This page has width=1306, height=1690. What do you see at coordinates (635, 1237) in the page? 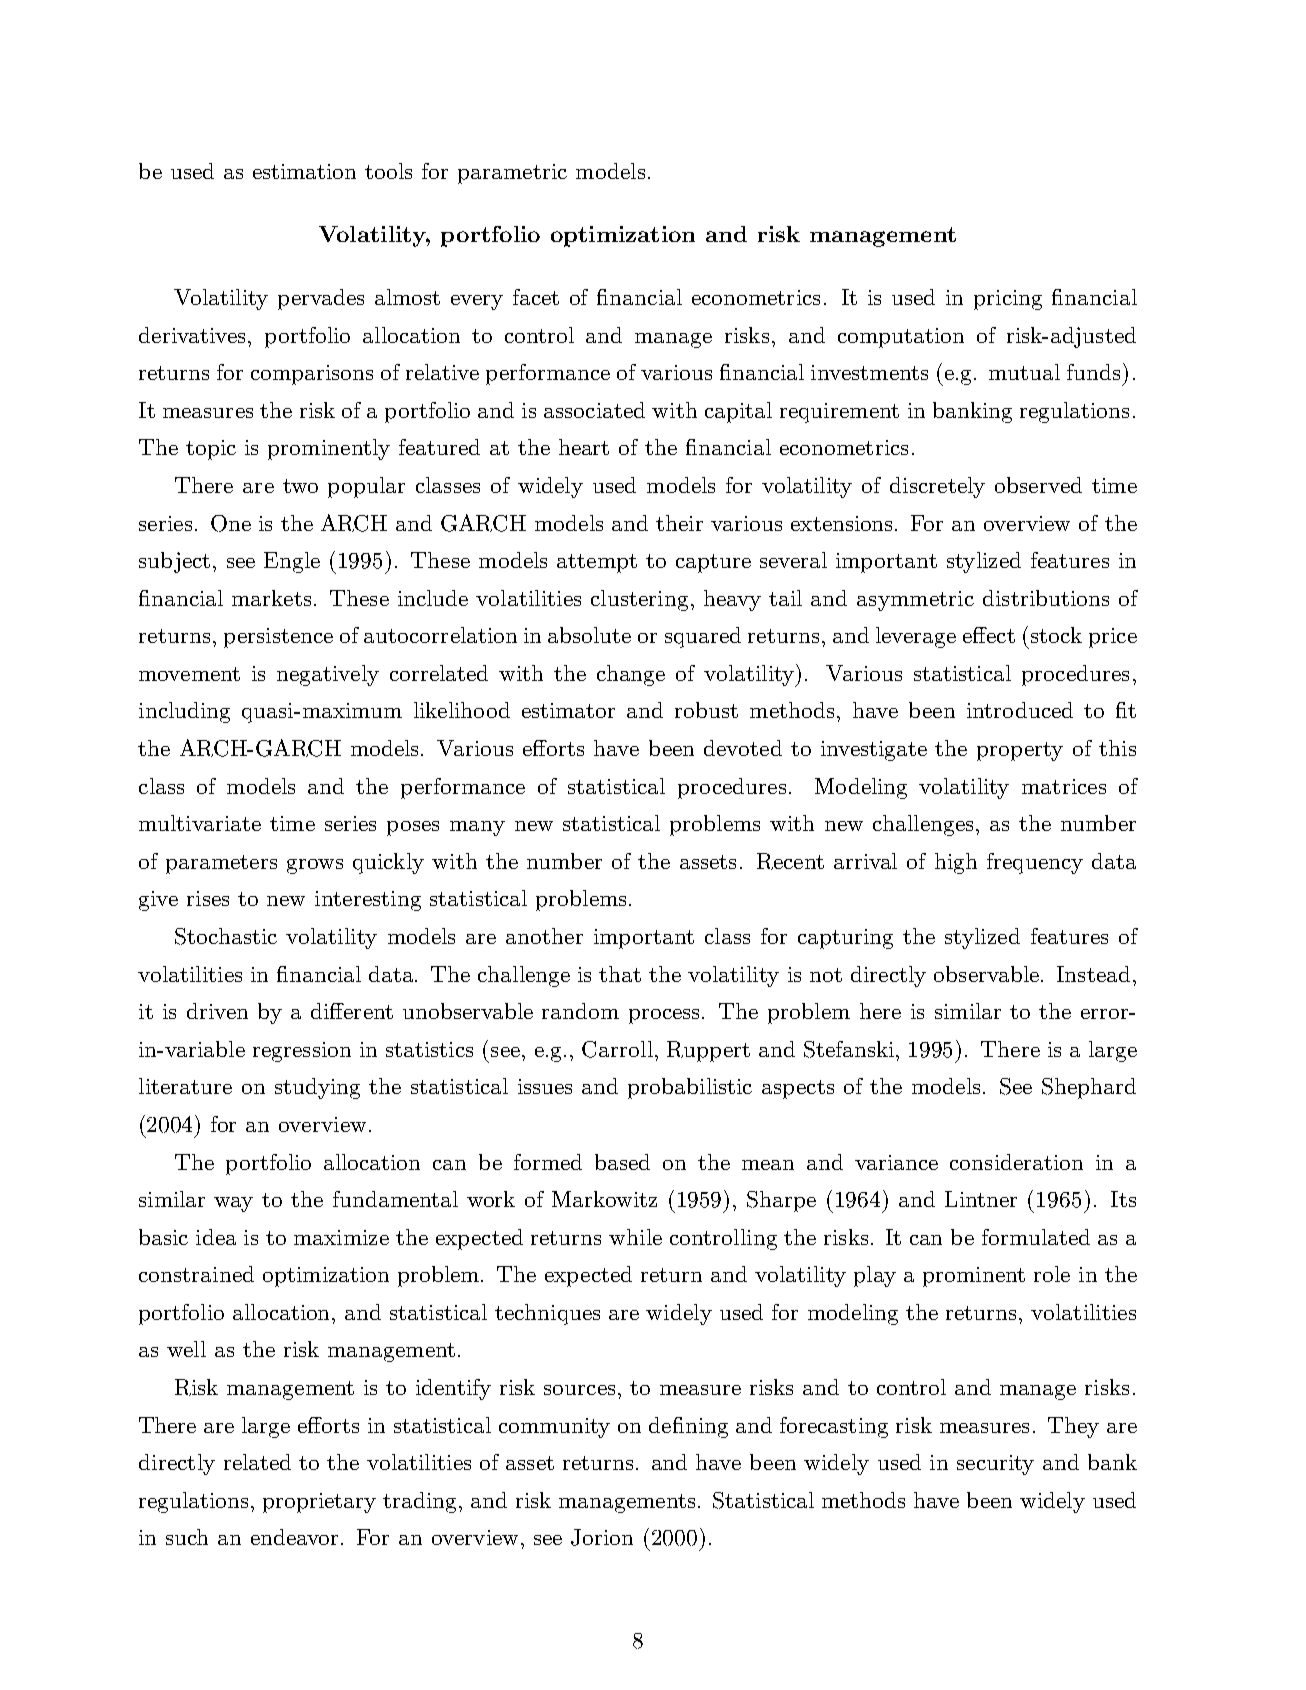
I see `while` at bounding box center [635, 1237].
